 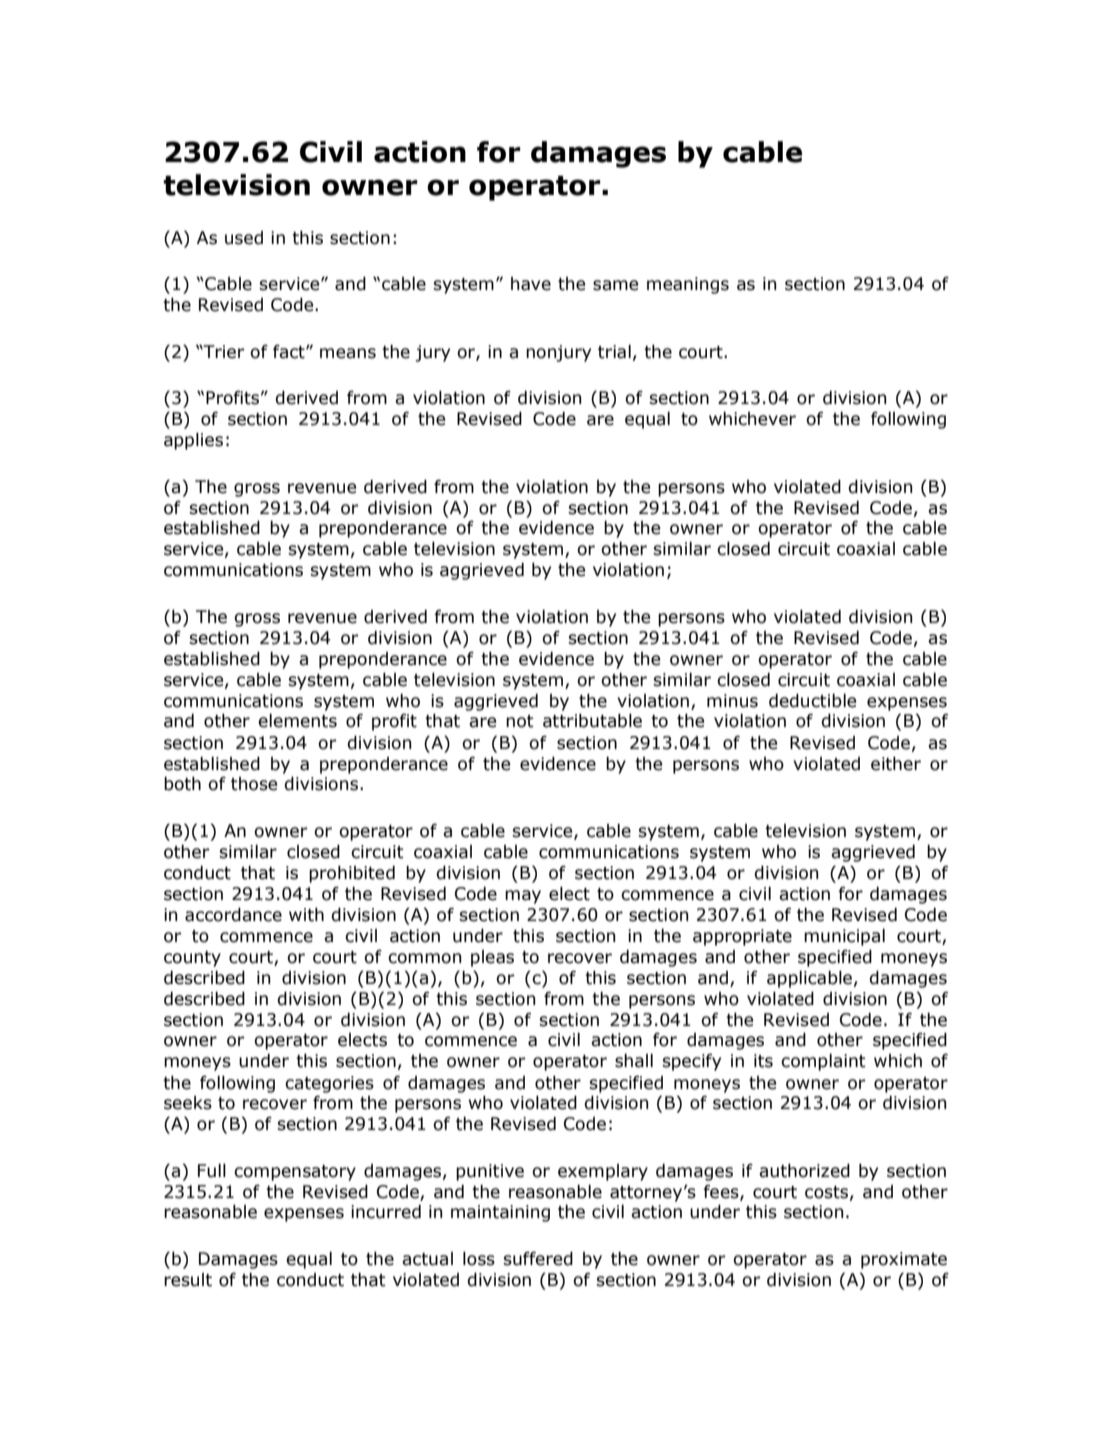 What do you see at coordinates (688, 285) in the screenshot?
I see `meanings` at bounding box center [688, 285].
